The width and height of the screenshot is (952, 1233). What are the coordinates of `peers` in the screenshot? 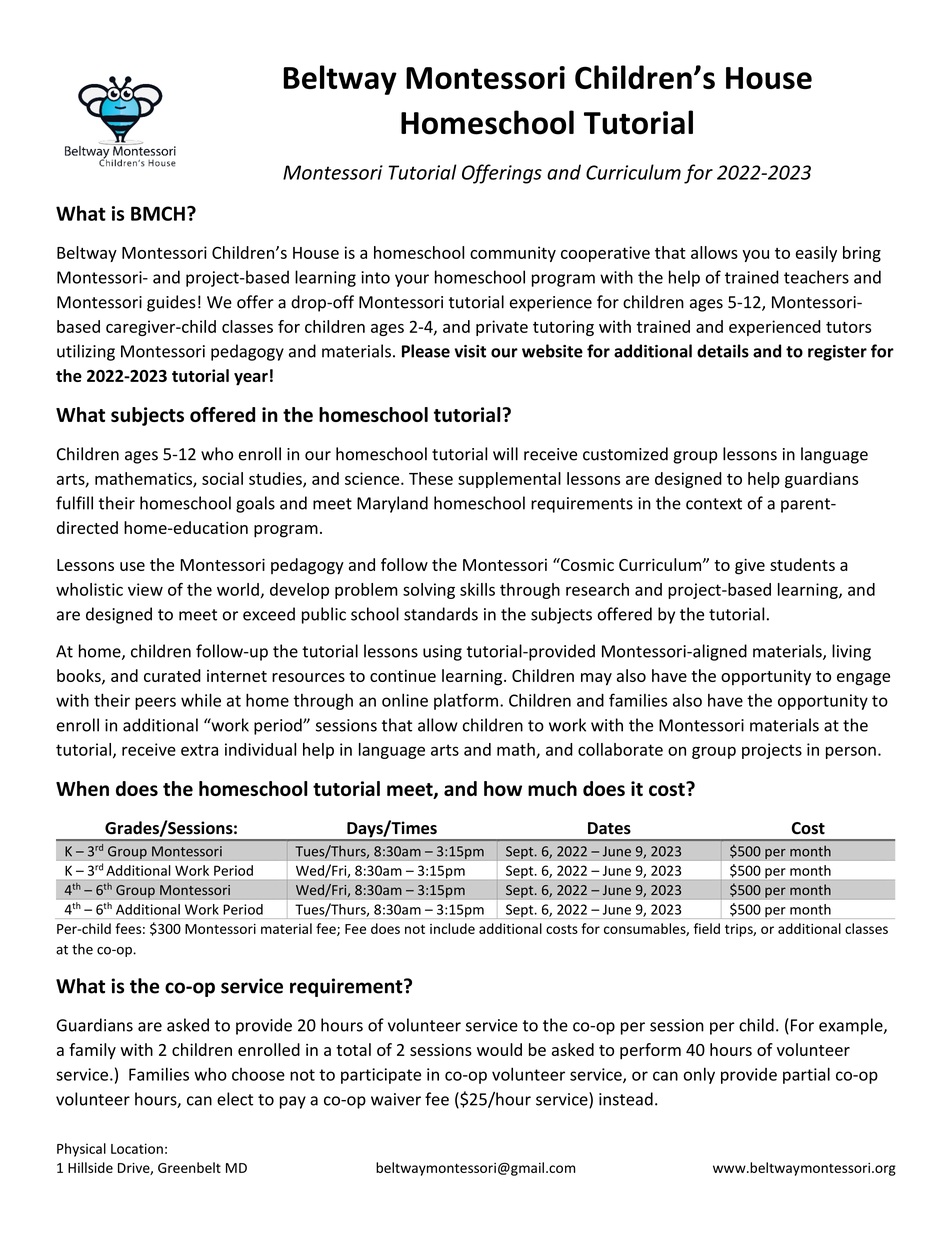 It's located at (155, 703).
